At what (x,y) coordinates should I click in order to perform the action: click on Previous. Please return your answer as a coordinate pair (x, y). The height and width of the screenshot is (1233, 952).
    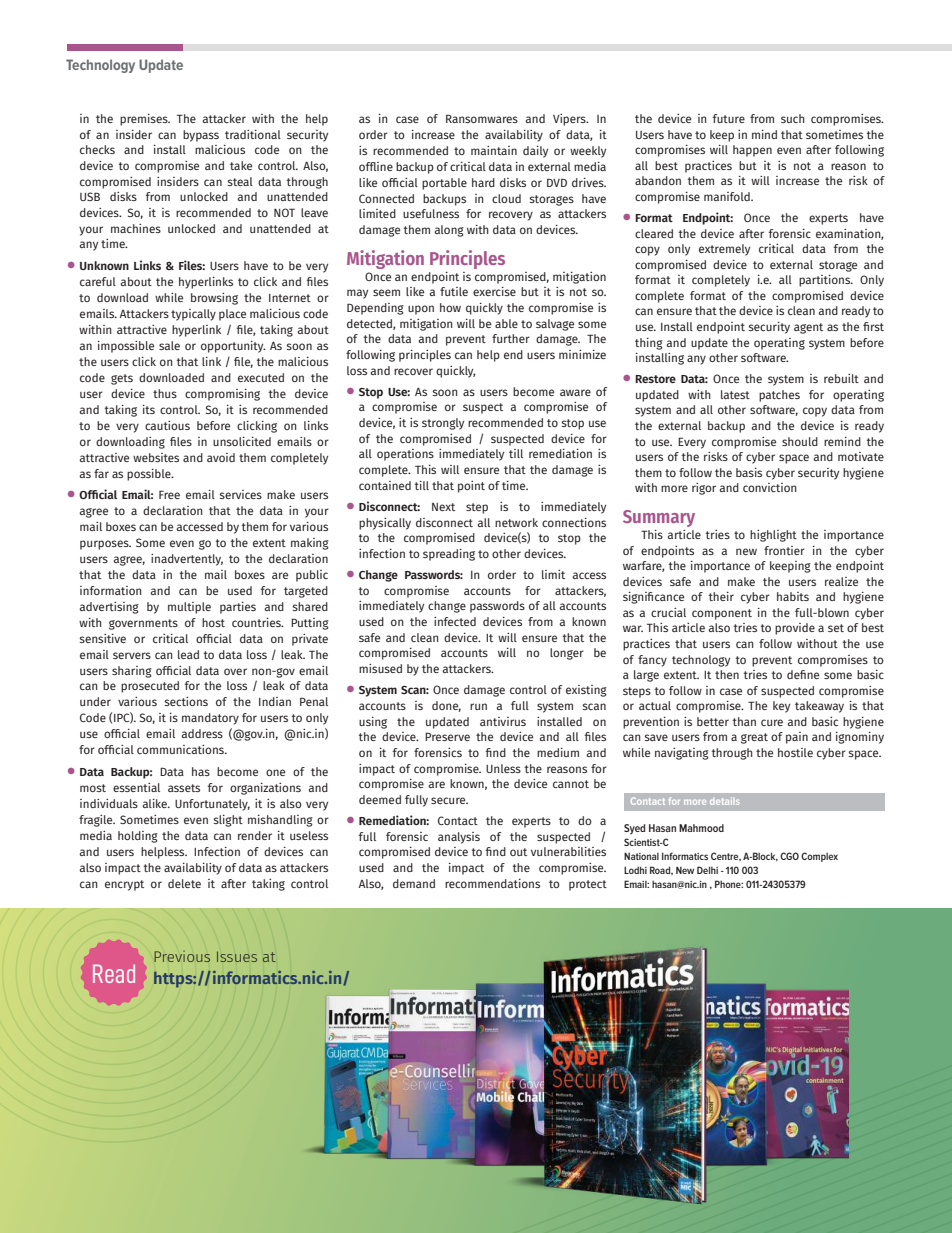
    Looking at the image, I should click on (182, 956).
